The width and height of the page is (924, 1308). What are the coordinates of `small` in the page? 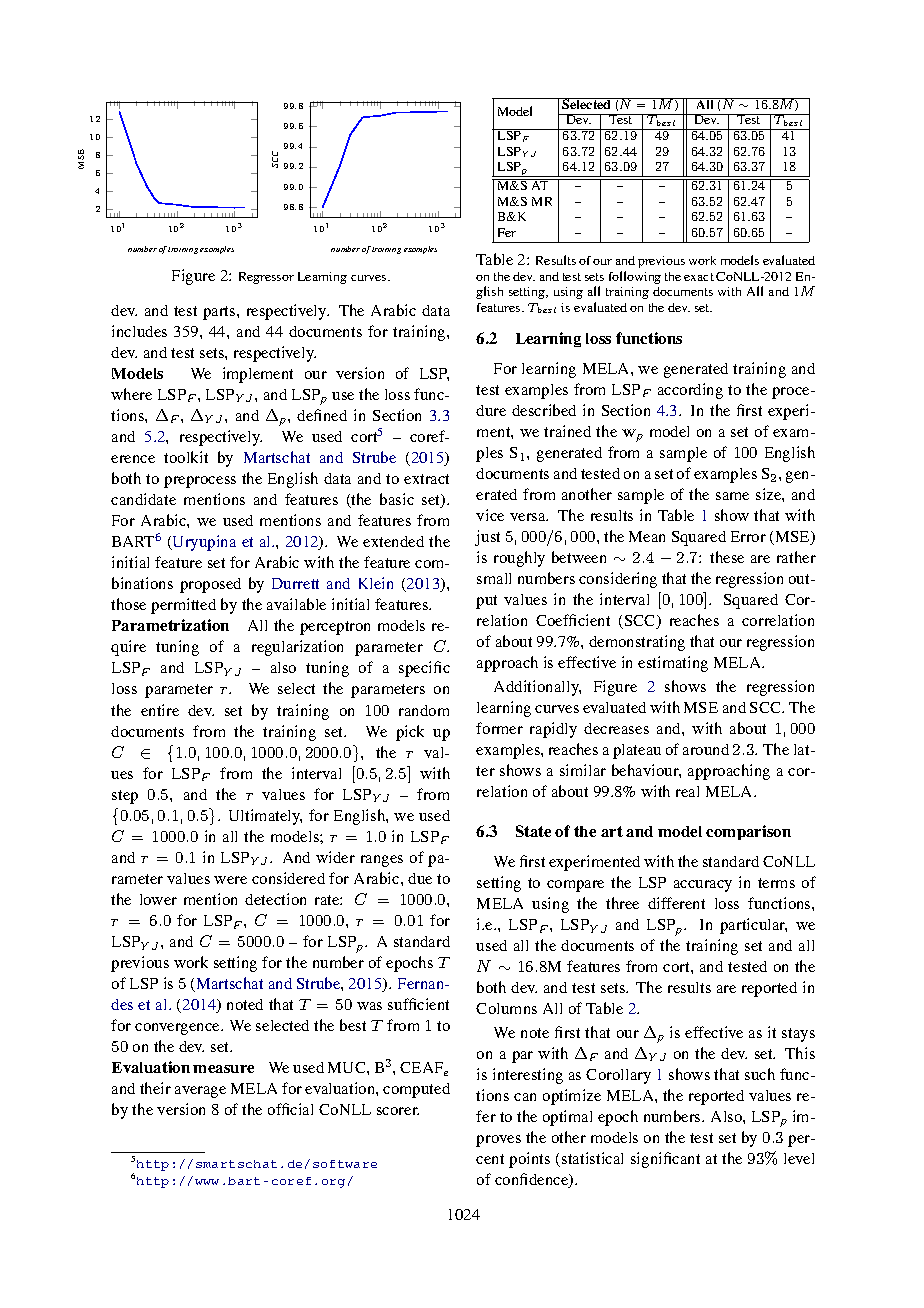 It's located at (494, 578).
